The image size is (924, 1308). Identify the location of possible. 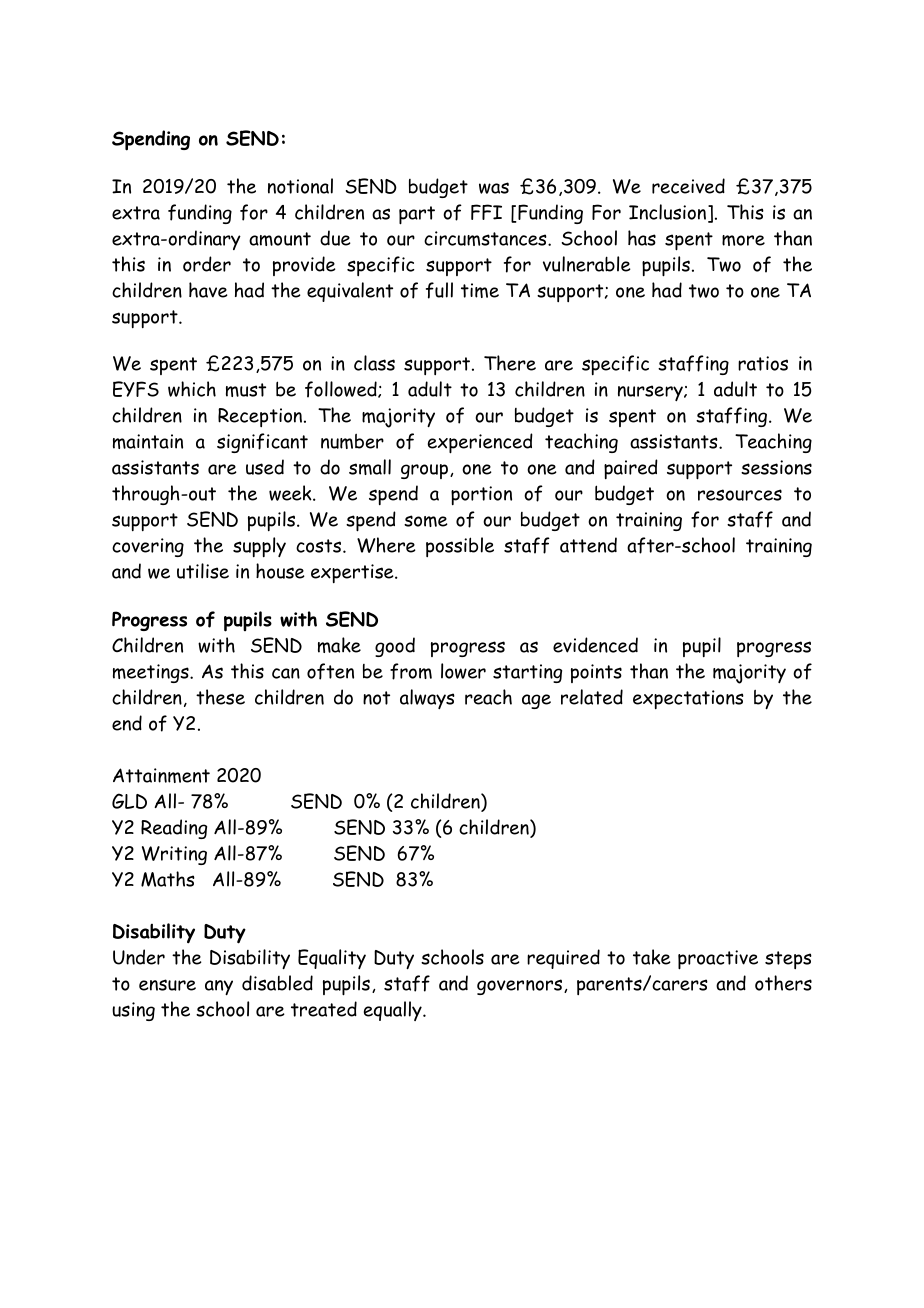
(460, 547).
